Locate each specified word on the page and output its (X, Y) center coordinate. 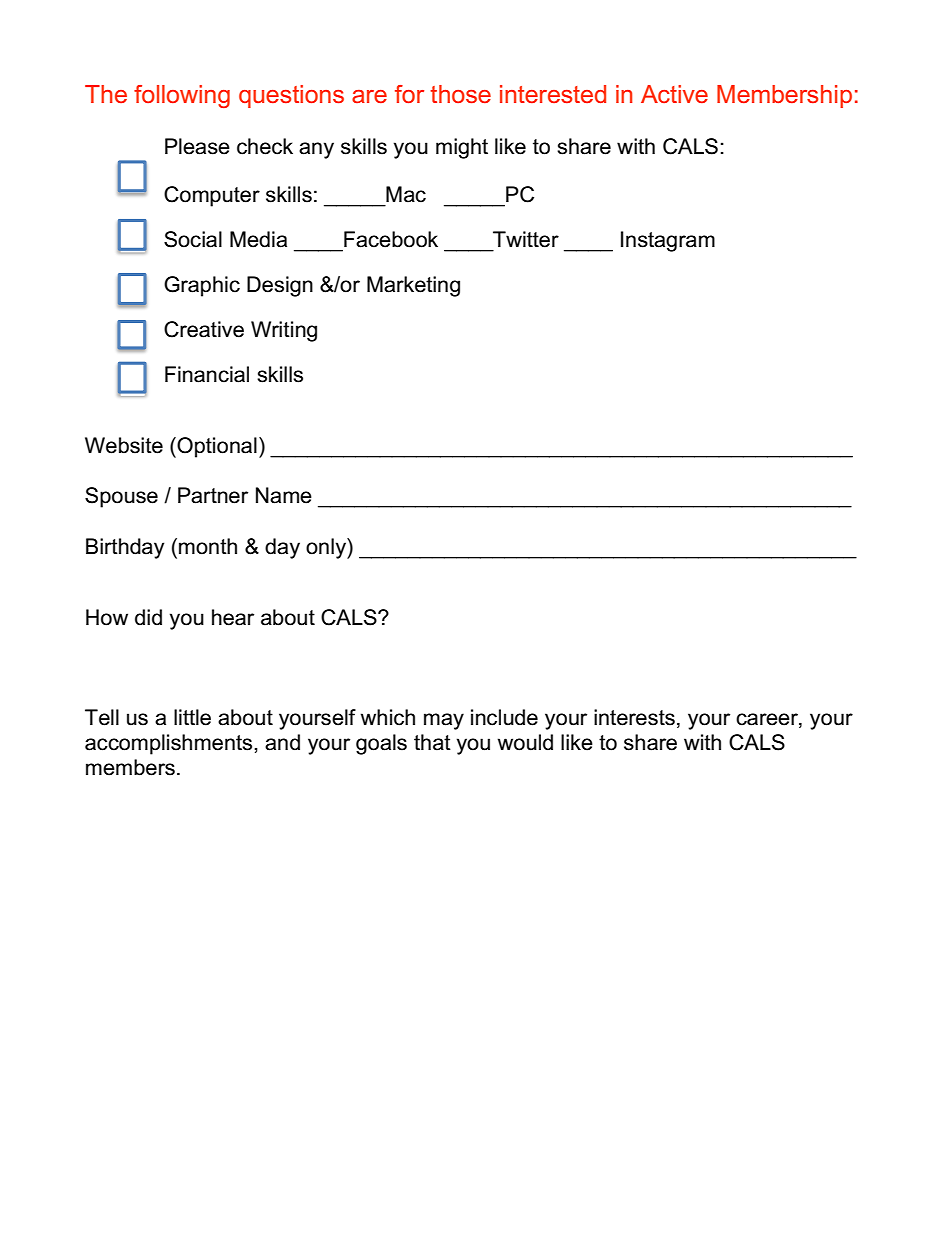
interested (553, 94)
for (409, 94)
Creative (204, 329)
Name (284, 495)
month (208, 546)
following (182, 96)
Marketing (413, 286)
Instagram (668, 241)
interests (634, 717)
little (192, 717)
